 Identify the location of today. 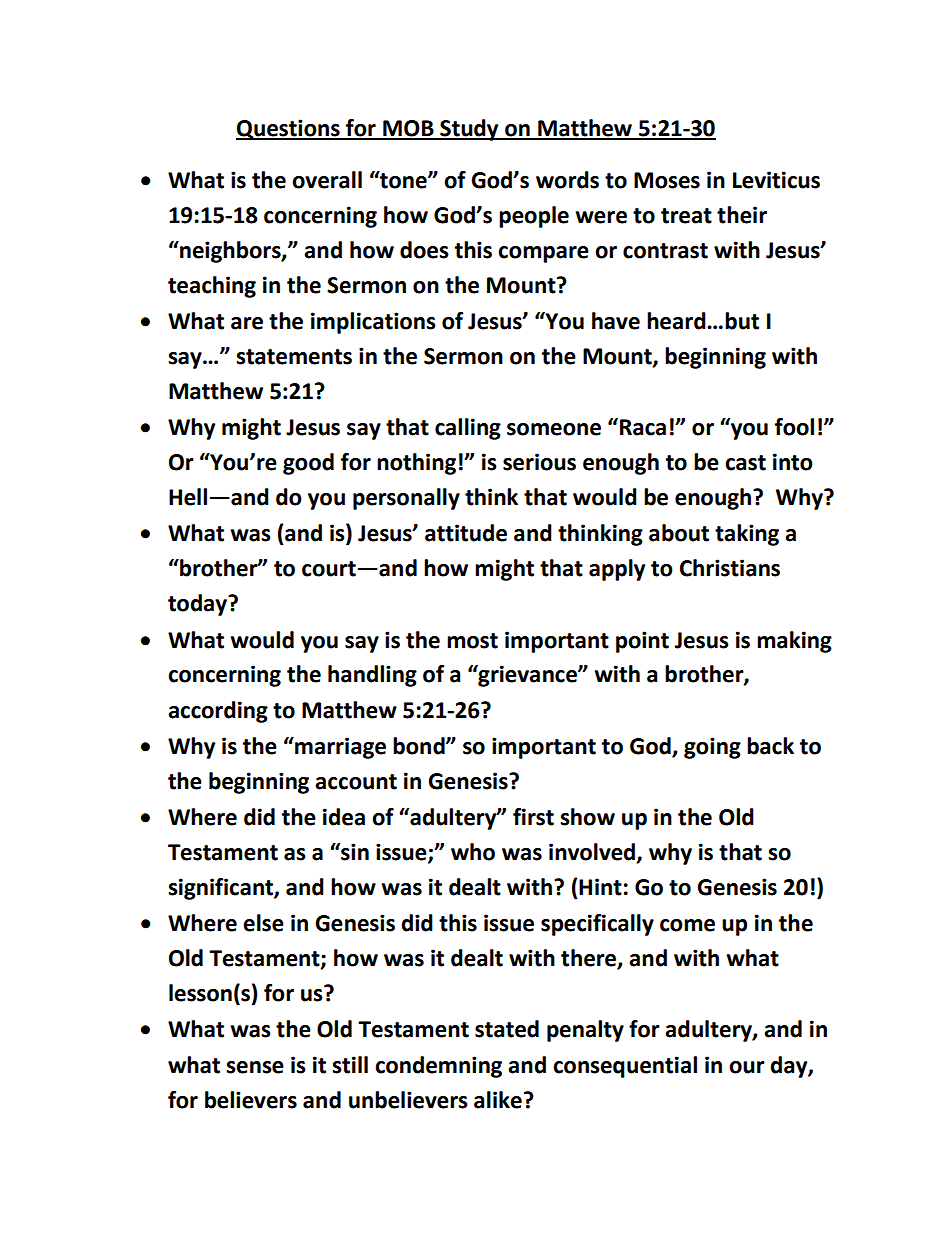
(199, 605).
